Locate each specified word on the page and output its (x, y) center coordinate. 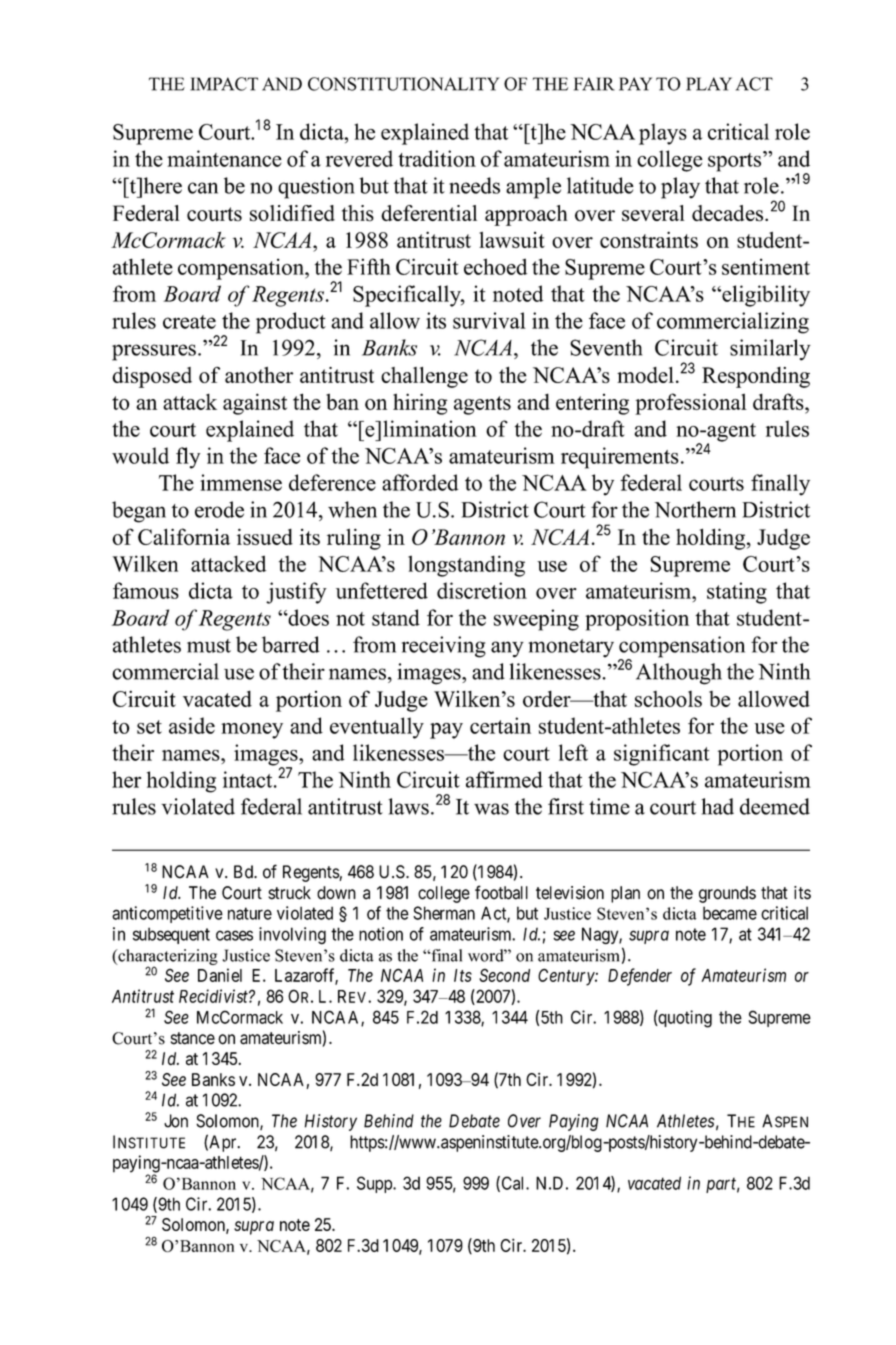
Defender (640, 977)
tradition (437, 158)
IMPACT (224, 84)
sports (736, 161)
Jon (176, 1121)
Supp (375, 1184)
